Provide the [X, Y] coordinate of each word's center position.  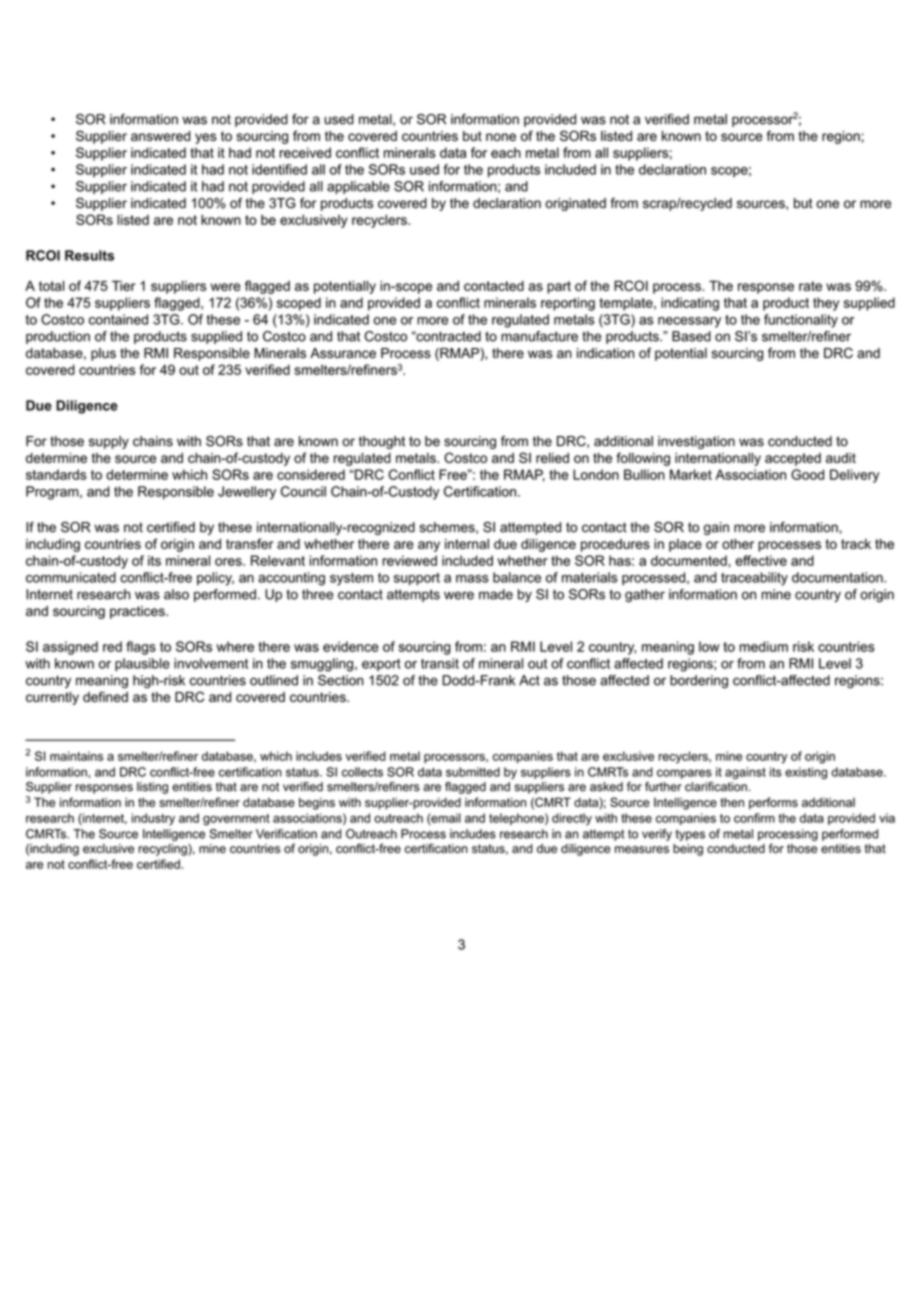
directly [572, 819]
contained [118, 319]
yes [206, 138]
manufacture [539, 336]
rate [810, 286]
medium [763, 646]
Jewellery [247, 493]
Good [807, 474]
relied [552, 458]
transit [440, 663]
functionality [801, 321]
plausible [142, 664]
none [501, 137]
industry [153, 819]
